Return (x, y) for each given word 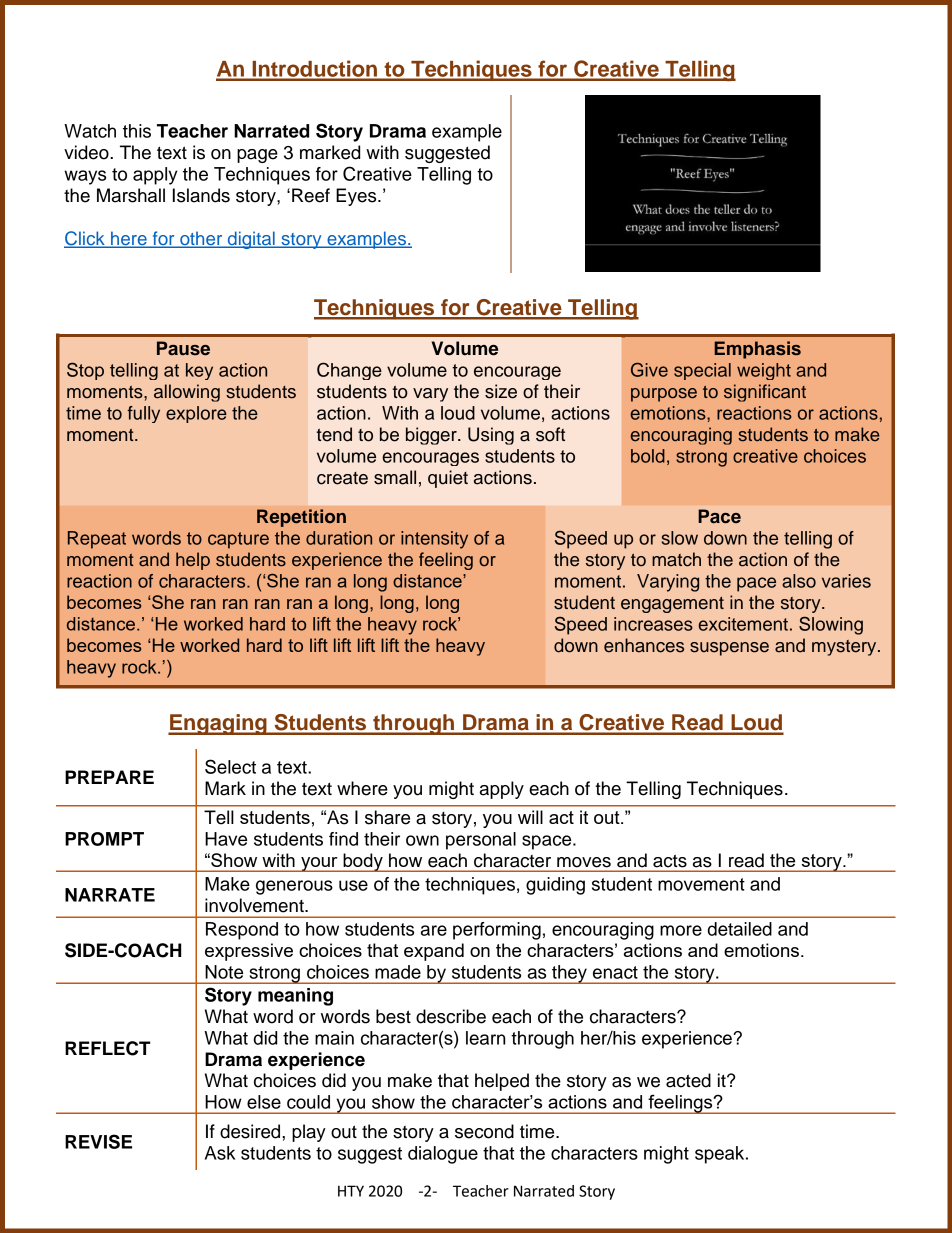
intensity (434, 540)
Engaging (218, 724)
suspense (729, 649)
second (484, 1131)
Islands (201, 195)
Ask (220, 1153)
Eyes (357, 197)
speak (721, 1155)
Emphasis (757, 350)
